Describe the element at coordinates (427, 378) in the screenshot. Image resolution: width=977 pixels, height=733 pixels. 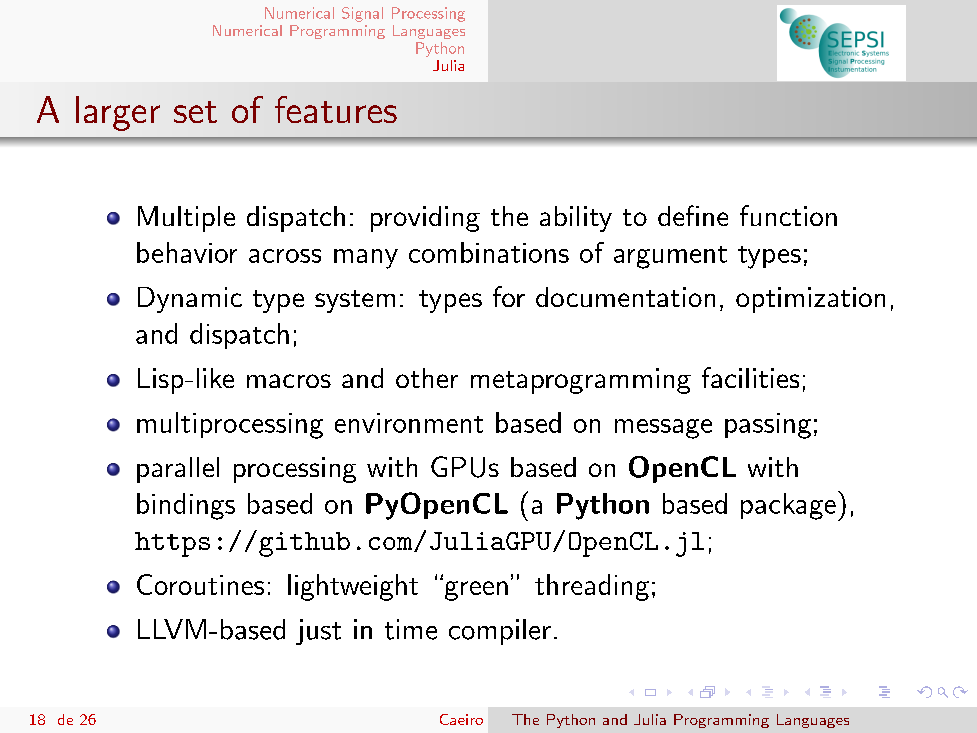
I see `other` at that location.
